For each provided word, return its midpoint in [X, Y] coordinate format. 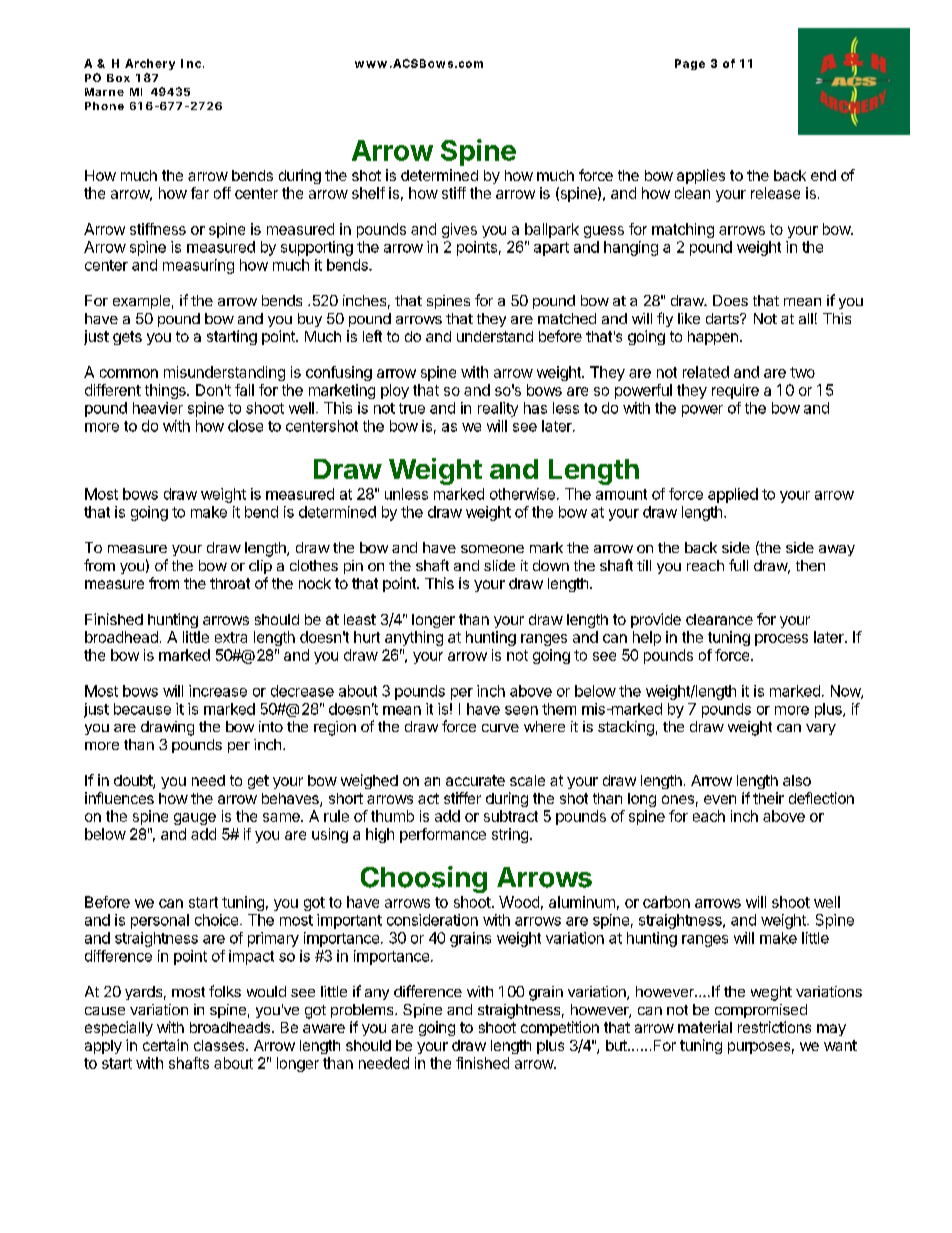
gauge [195, 819]
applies [701, 176]
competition [560, 1028]
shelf [368, 193]
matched [567, 318]
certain [165, 1045]
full [738, 565]
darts [723, 318]
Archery [150, 64]
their [768, 798]
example [141, 302]
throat [230, 583]
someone [492, 549]
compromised [761, 1011]
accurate [475, 780]
